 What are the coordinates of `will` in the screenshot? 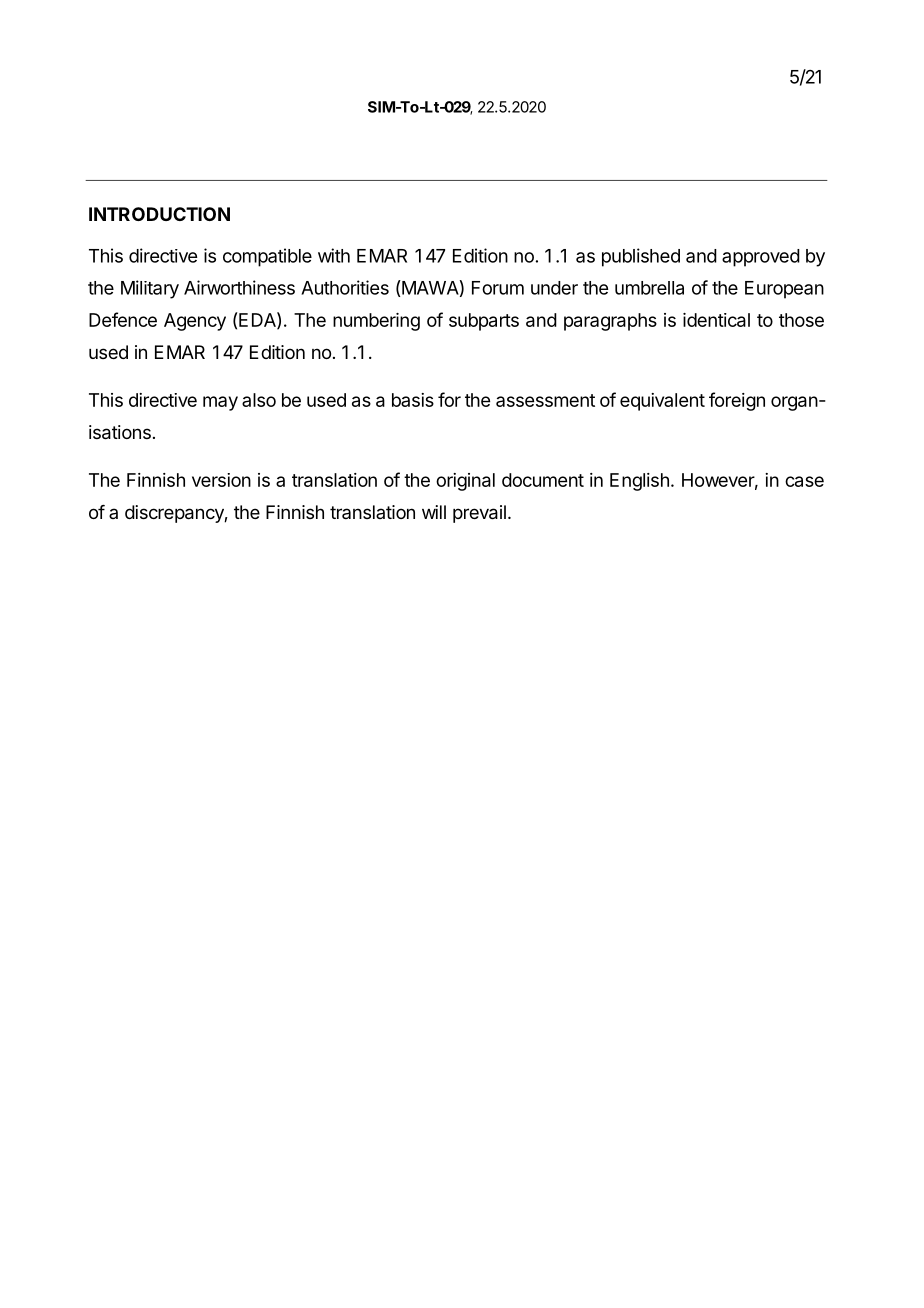 It's located at (434, 512).
